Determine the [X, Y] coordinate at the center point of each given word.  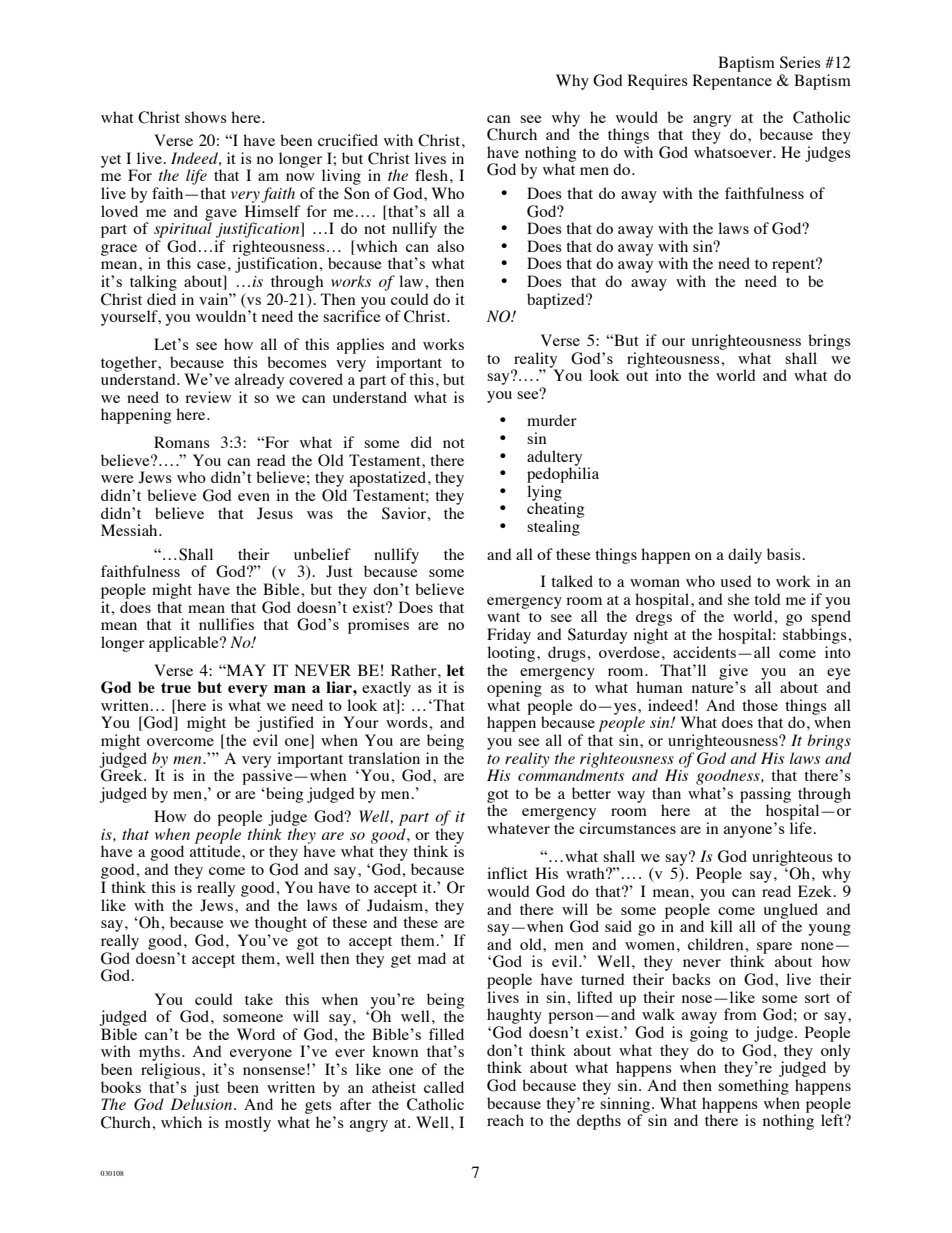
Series [800, 62]
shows [206, 117]
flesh [431, 175]
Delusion [203, 1104]
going [709, 1034]
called [444, 1087]
